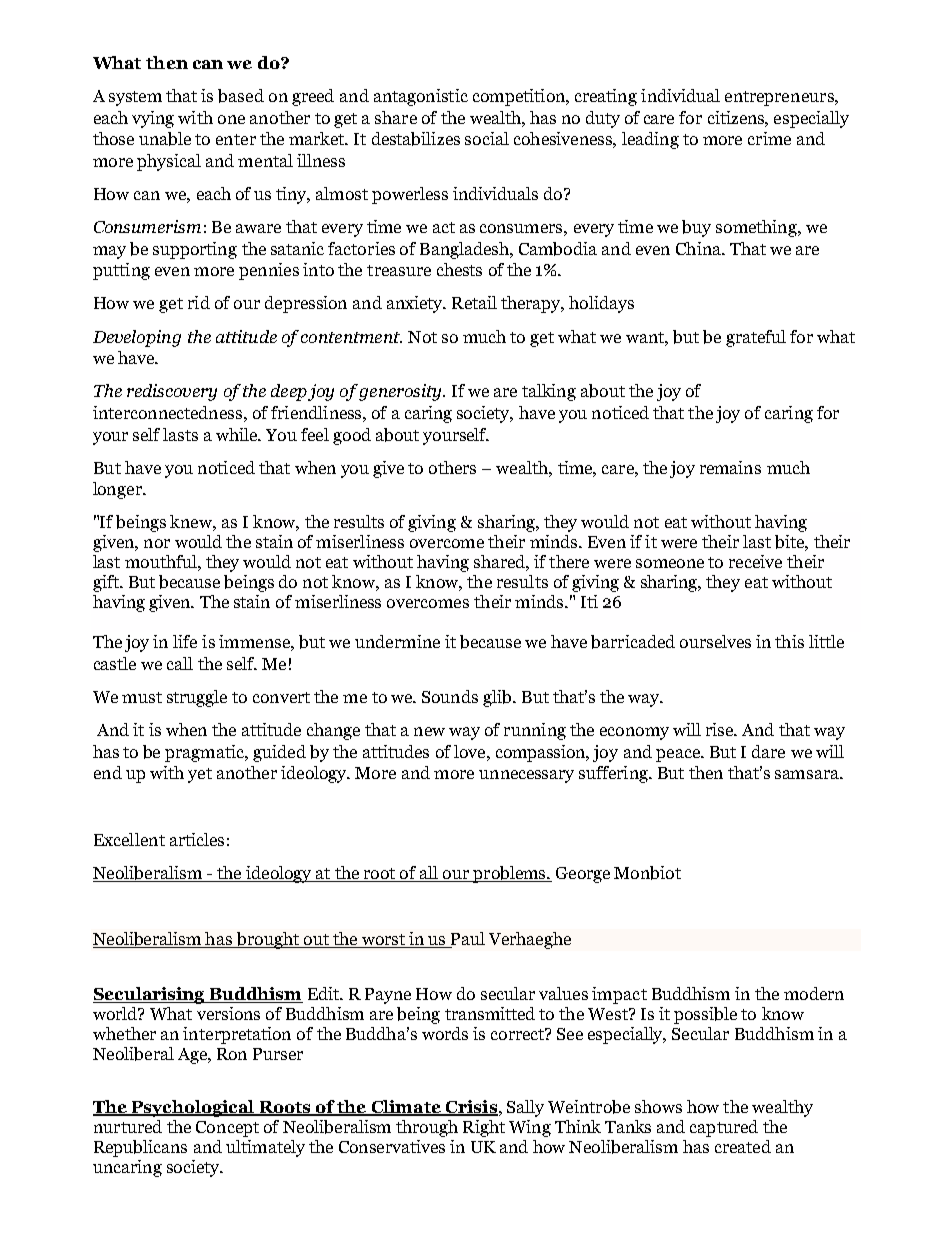  I want to click on Paul, so click(467, 940).
